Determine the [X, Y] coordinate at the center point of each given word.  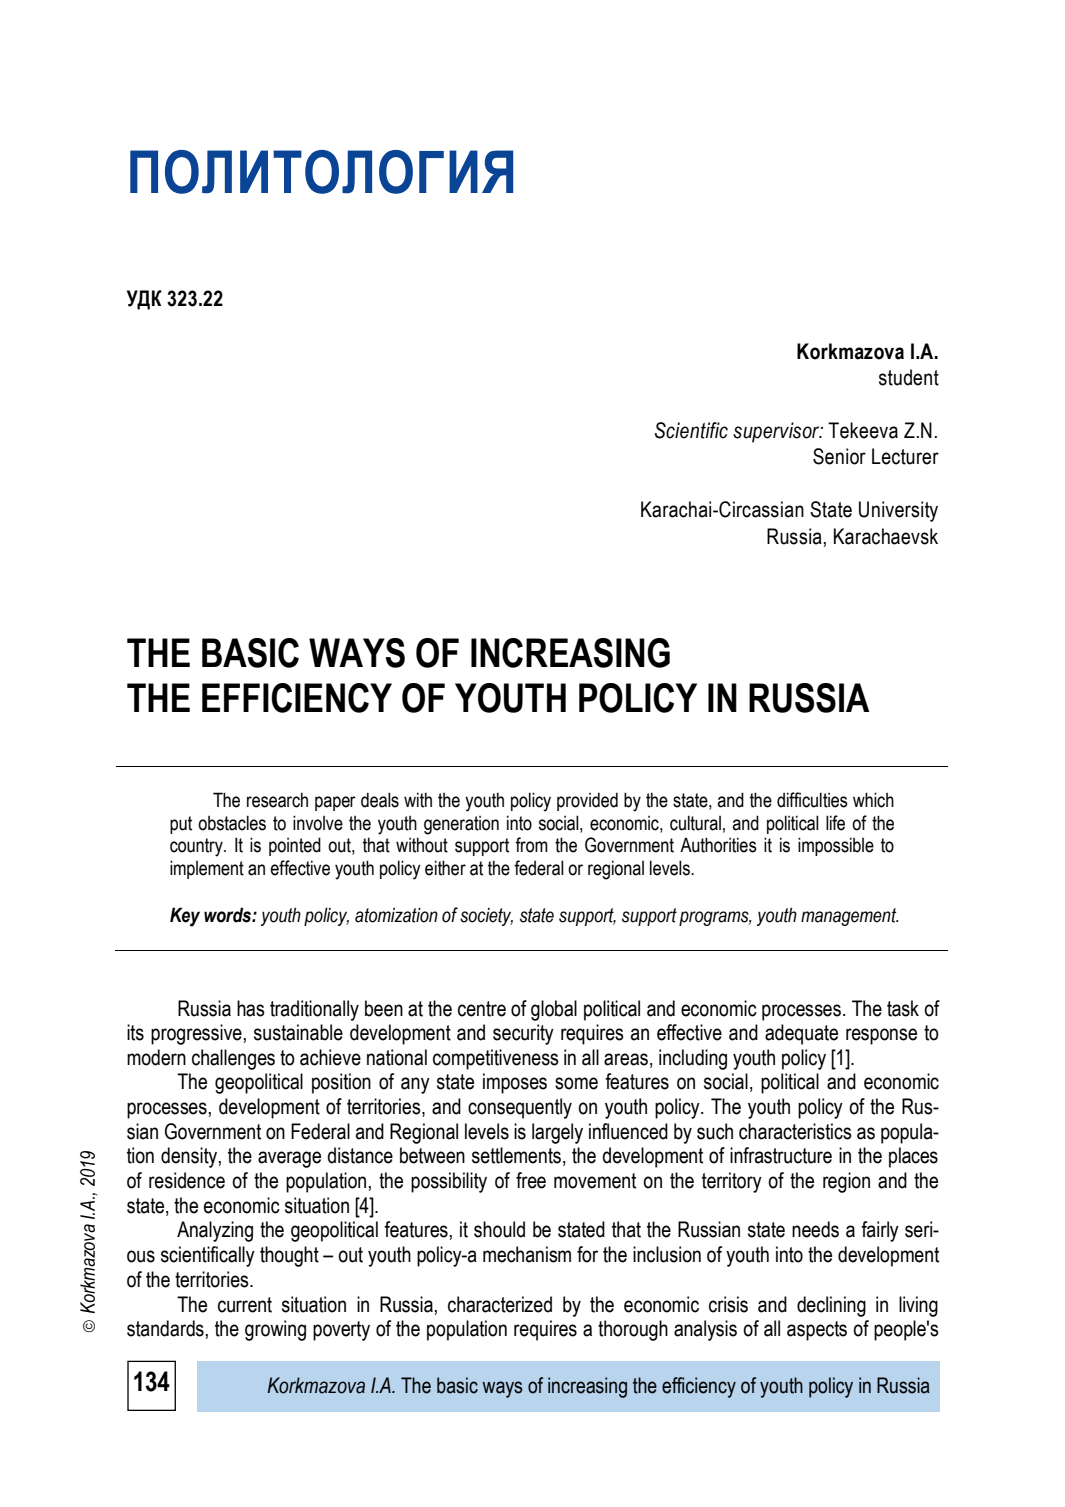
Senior [839, 456]
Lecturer [905, 456]
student [909, 377]
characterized [500, 1304]
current [245, 1305]
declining [831, 1306]
